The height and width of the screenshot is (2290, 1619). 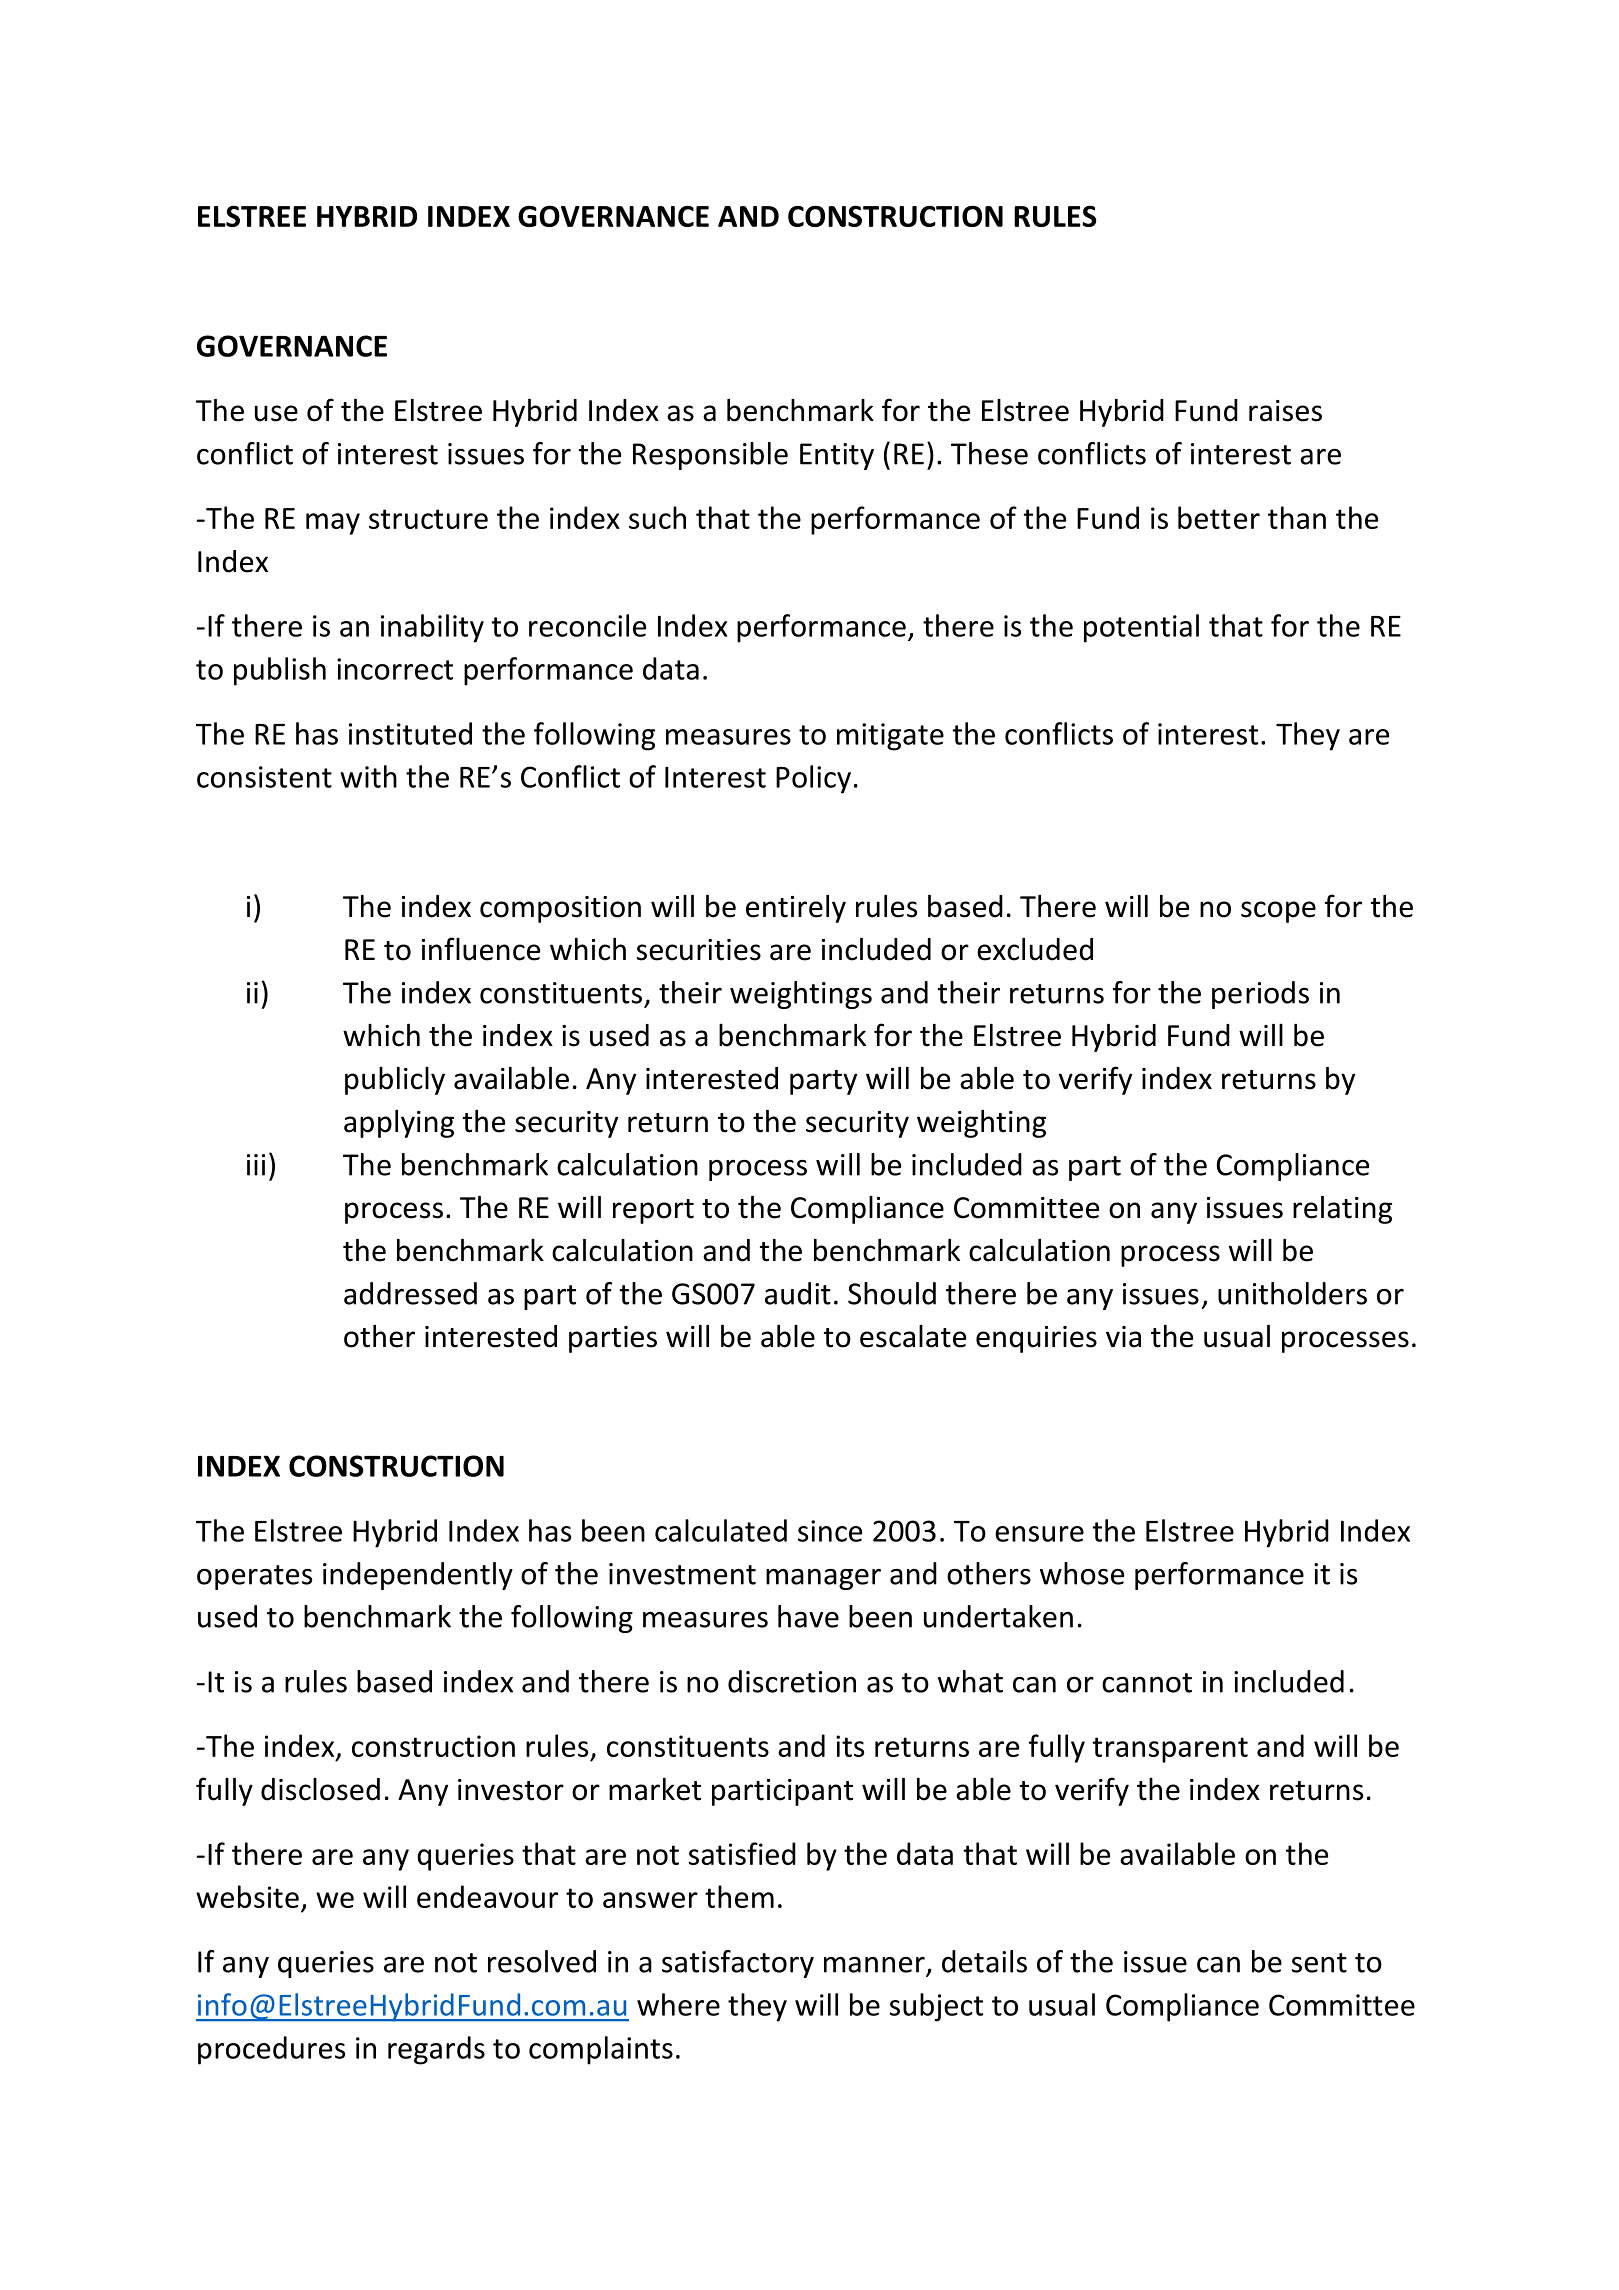 I want to click on structure, so click(x=428, y=519).
